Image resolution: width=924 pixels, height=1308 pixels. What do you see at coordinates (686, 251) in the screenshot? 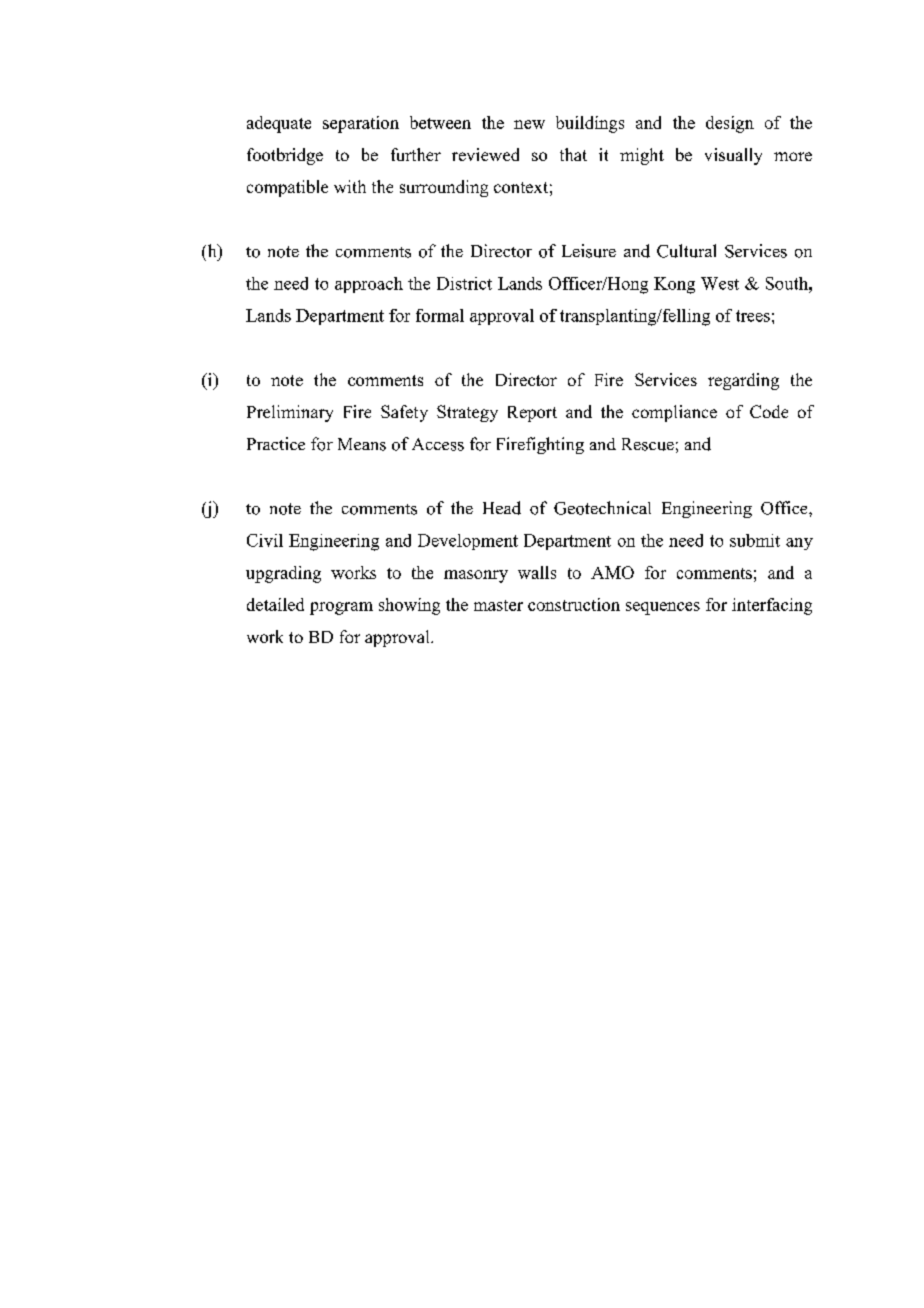
I see `Cultural` at bounding box center [686, 251].
